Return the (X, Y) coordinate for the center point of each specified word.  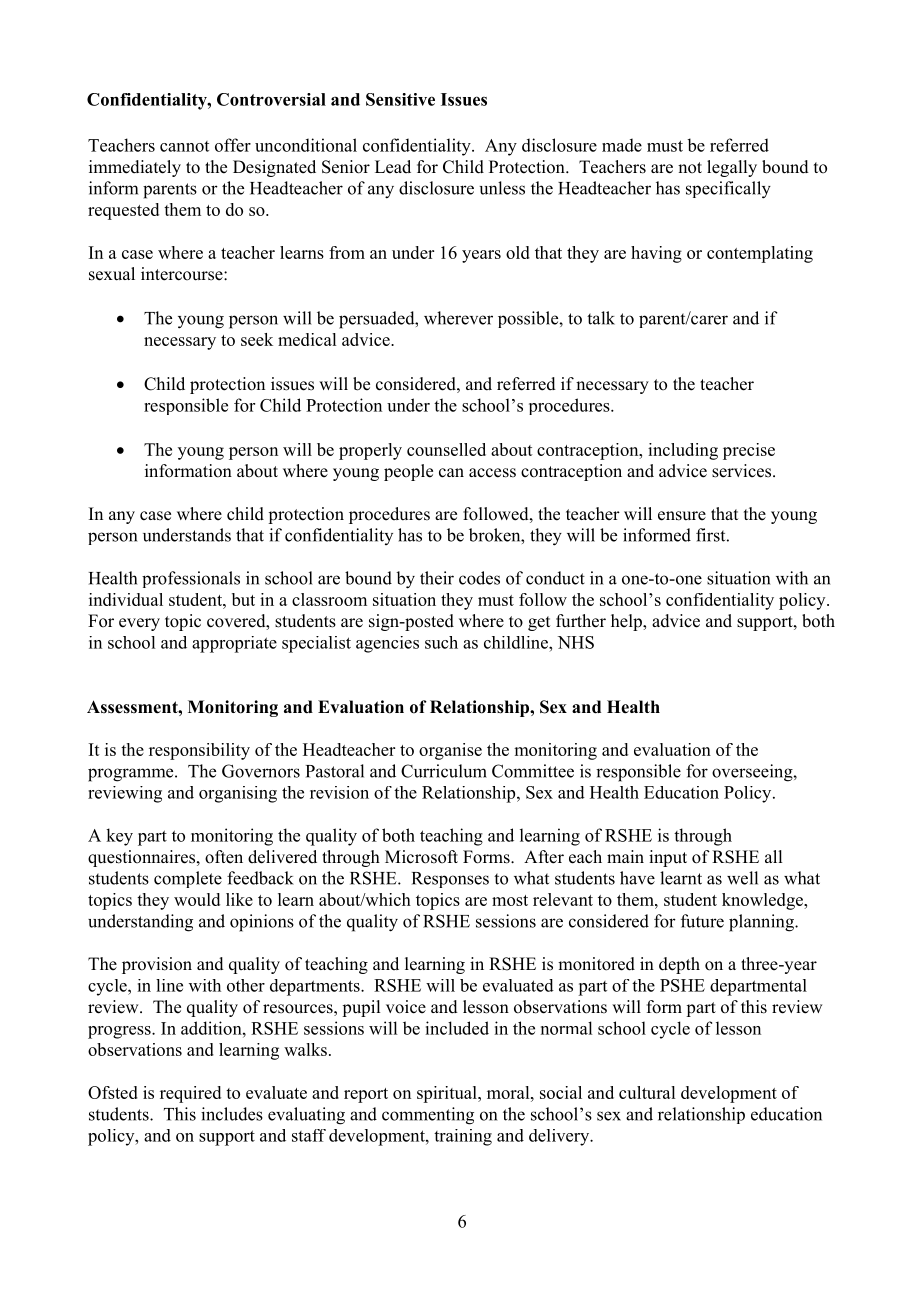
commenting (428, 1116)
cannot (184, 146)
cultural (647, 1092)
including (683, 451)
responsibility (199, 751)
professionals (191, 579)
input (668, 858)
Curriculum (444, 771)
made (622, 145)
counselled (446, 449)
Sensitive (400, 99)
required (190, 1094)
